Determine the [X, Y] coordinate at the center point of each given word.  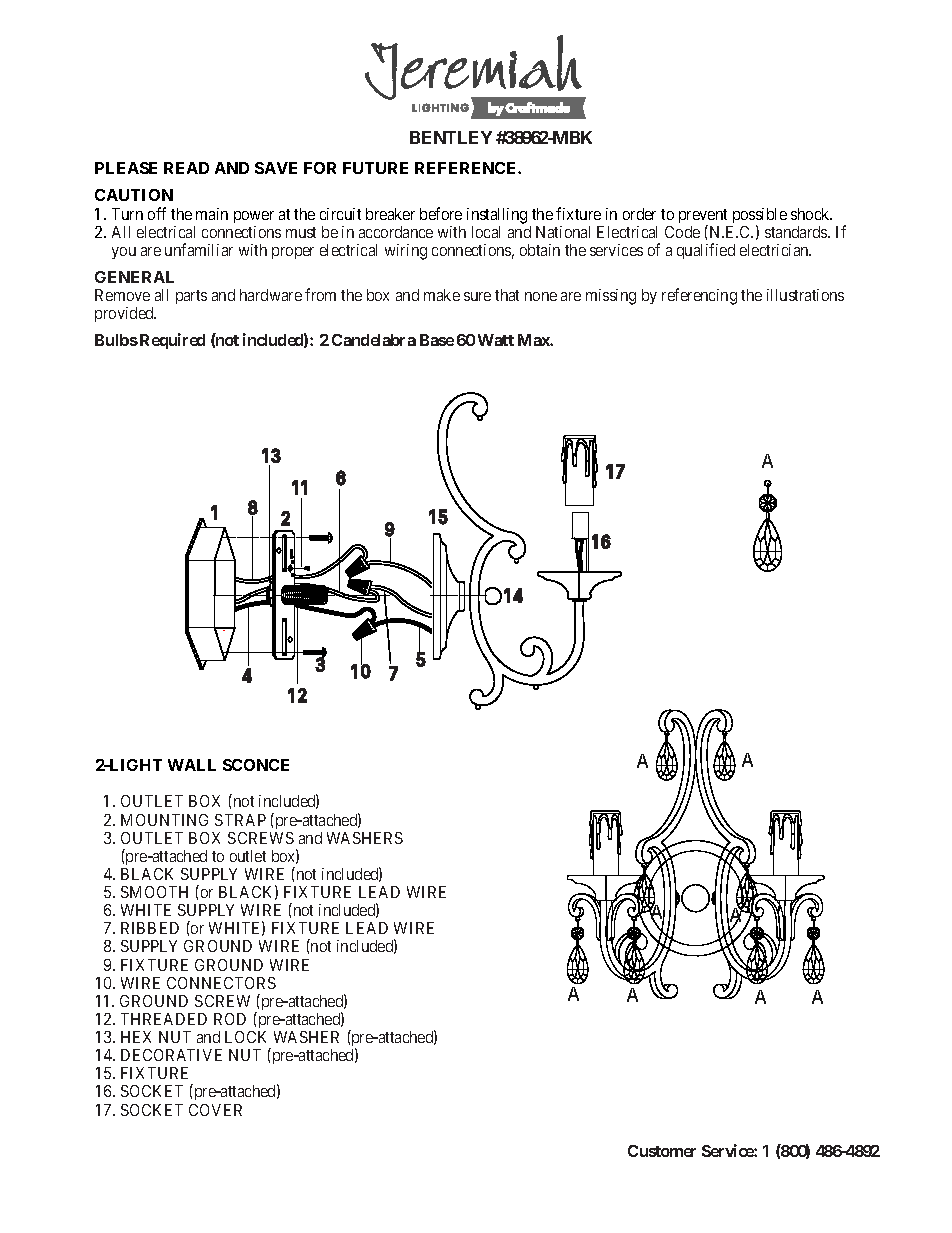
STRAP [240, 820]
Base [437, 340]
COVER [215, 1110]
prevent [703, 217]
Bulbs [116, 340]
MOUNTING [164, 820]
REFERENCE [467, 168]
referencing [699, 296]
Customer [662, 1151]
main [212, 214]
